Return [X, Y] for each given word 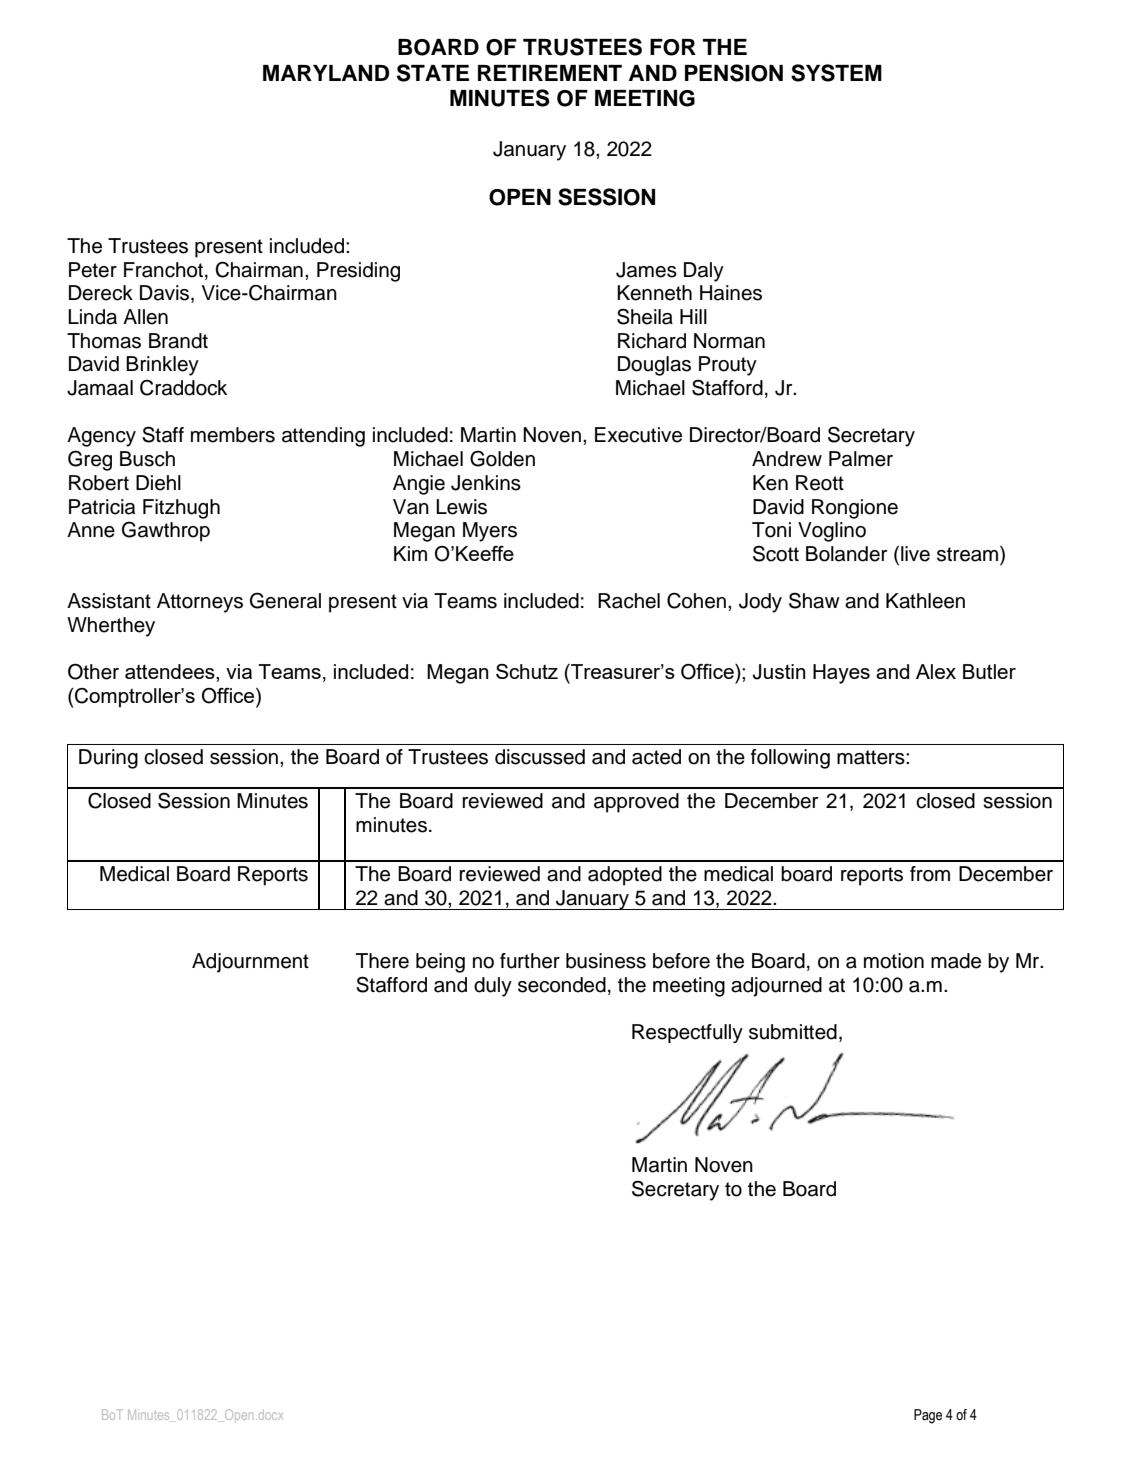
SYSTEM [836, 73]
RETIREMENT [550, 73]
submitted [793, 1032]
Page [928, 1416]
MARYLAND [326, 73]
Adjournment [250, 963]
